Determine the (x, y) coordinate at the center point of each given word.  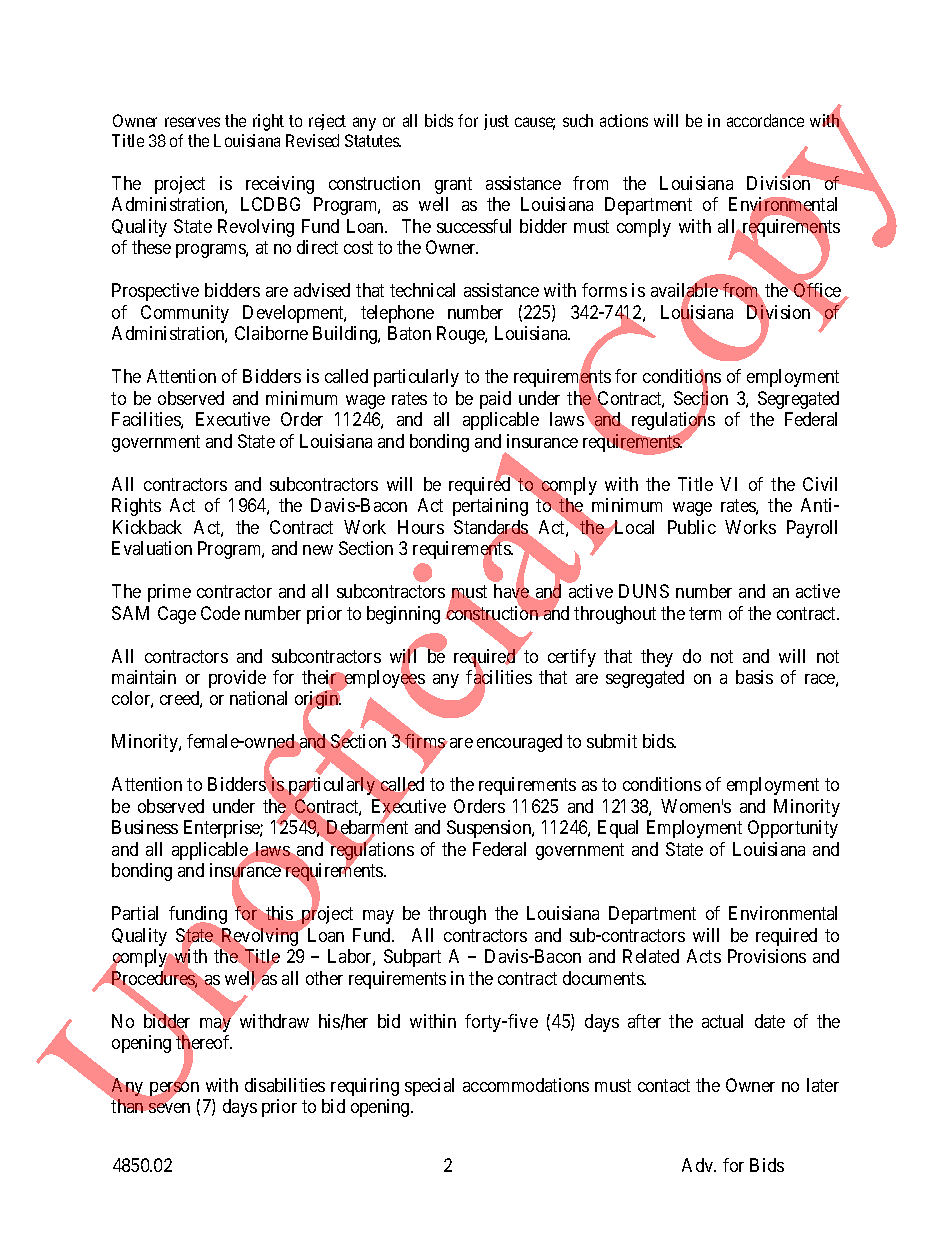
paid (495, 400)
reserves (192, 122)
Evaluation (152, 548)
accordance (765, 120)
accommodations (526, 1085)
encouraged (519, 743)
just (496, 122)
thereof (203, 1043)
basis (754, 677)
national (258, 698)
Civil (820, 484)
